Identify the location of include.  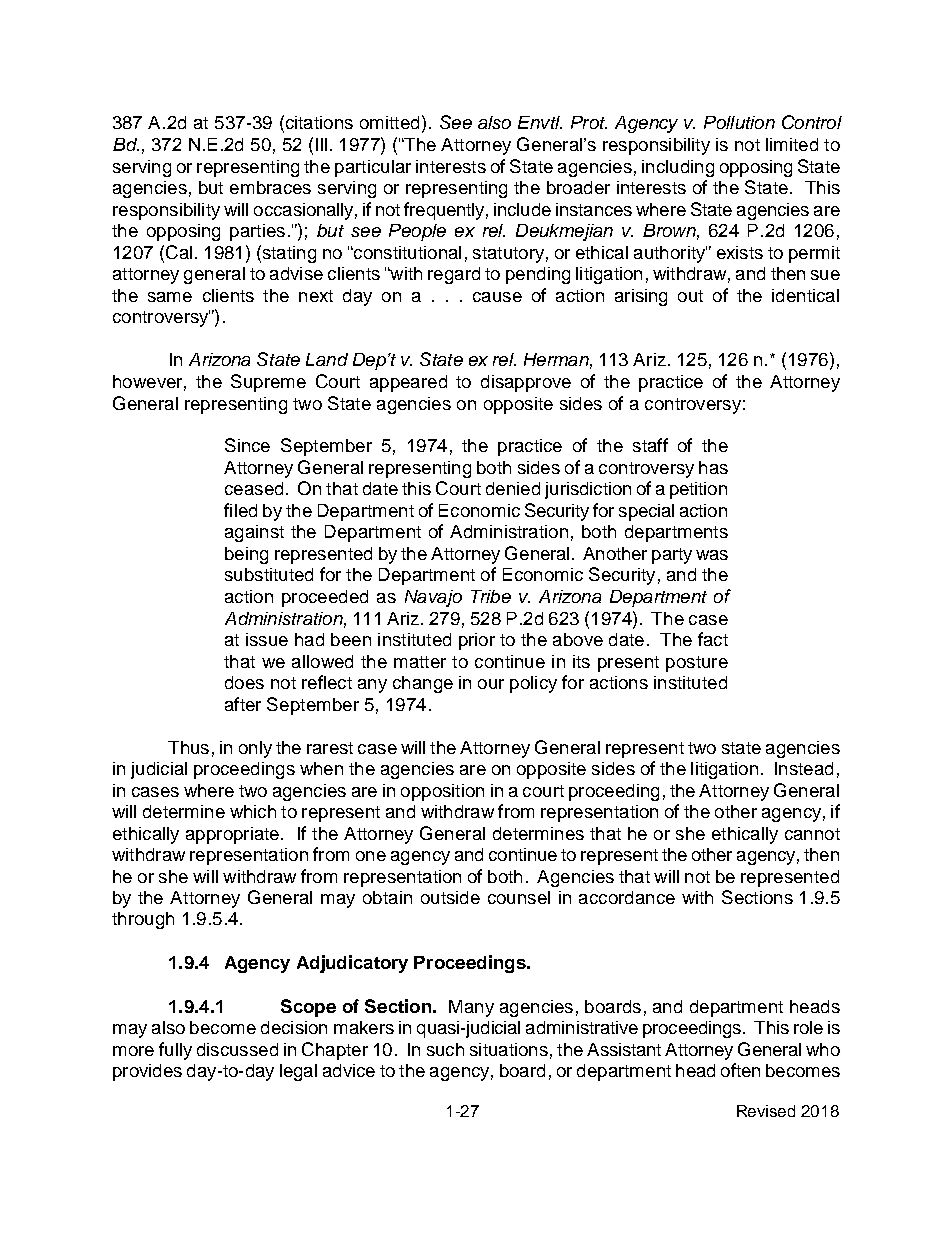
(522, 209).
